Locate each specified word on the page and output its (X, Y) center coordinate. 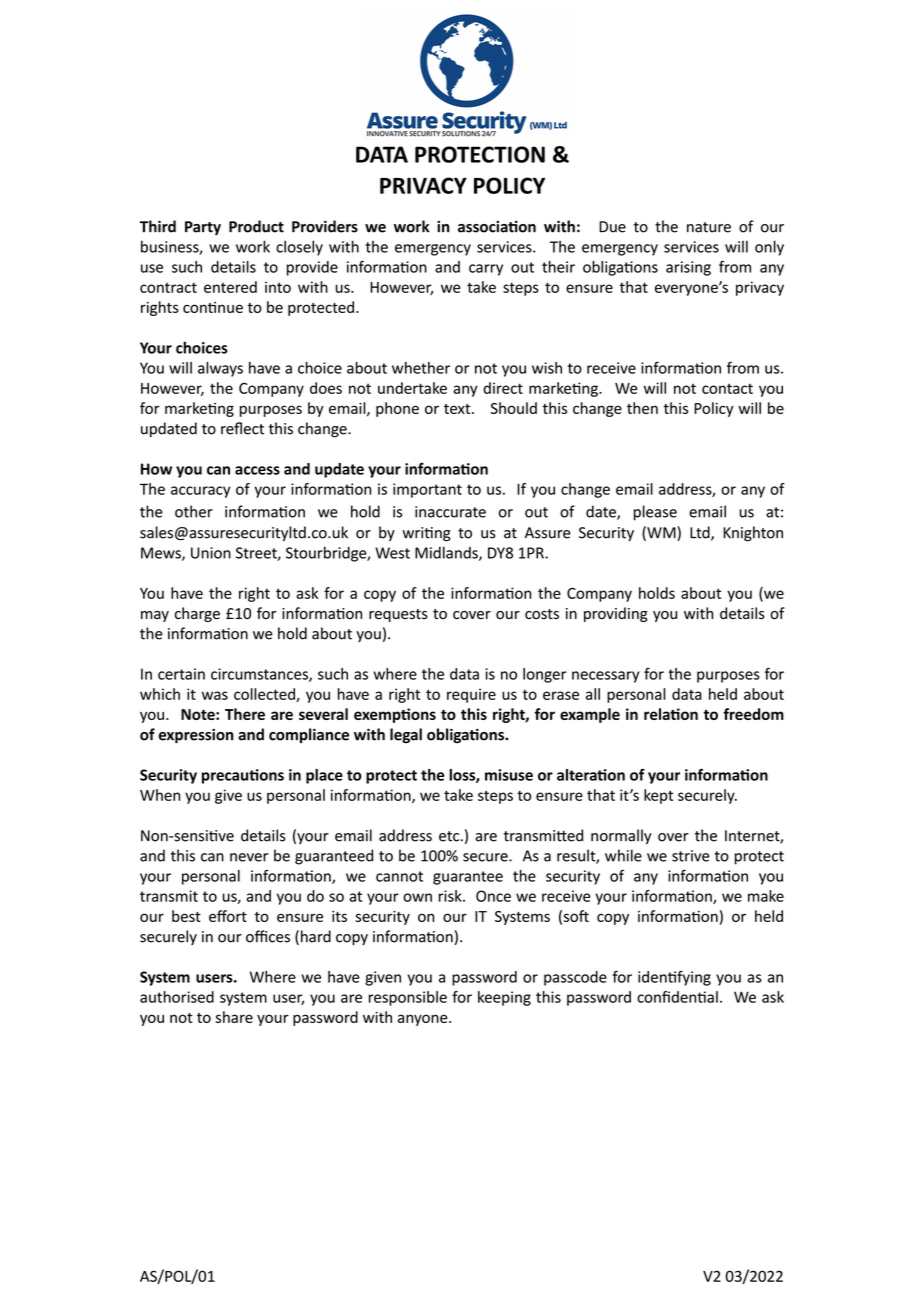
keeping (504, 998)
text (458, 409)
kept (658, 796)
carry (486, 270)
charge (197, 614)
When (160, 795)
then (642, 408)
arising (688, 268)
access (257, 470)
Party (203, 228)
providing (616, 614)
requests (398, 615)
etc (449, 836)
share (234, 1017)
